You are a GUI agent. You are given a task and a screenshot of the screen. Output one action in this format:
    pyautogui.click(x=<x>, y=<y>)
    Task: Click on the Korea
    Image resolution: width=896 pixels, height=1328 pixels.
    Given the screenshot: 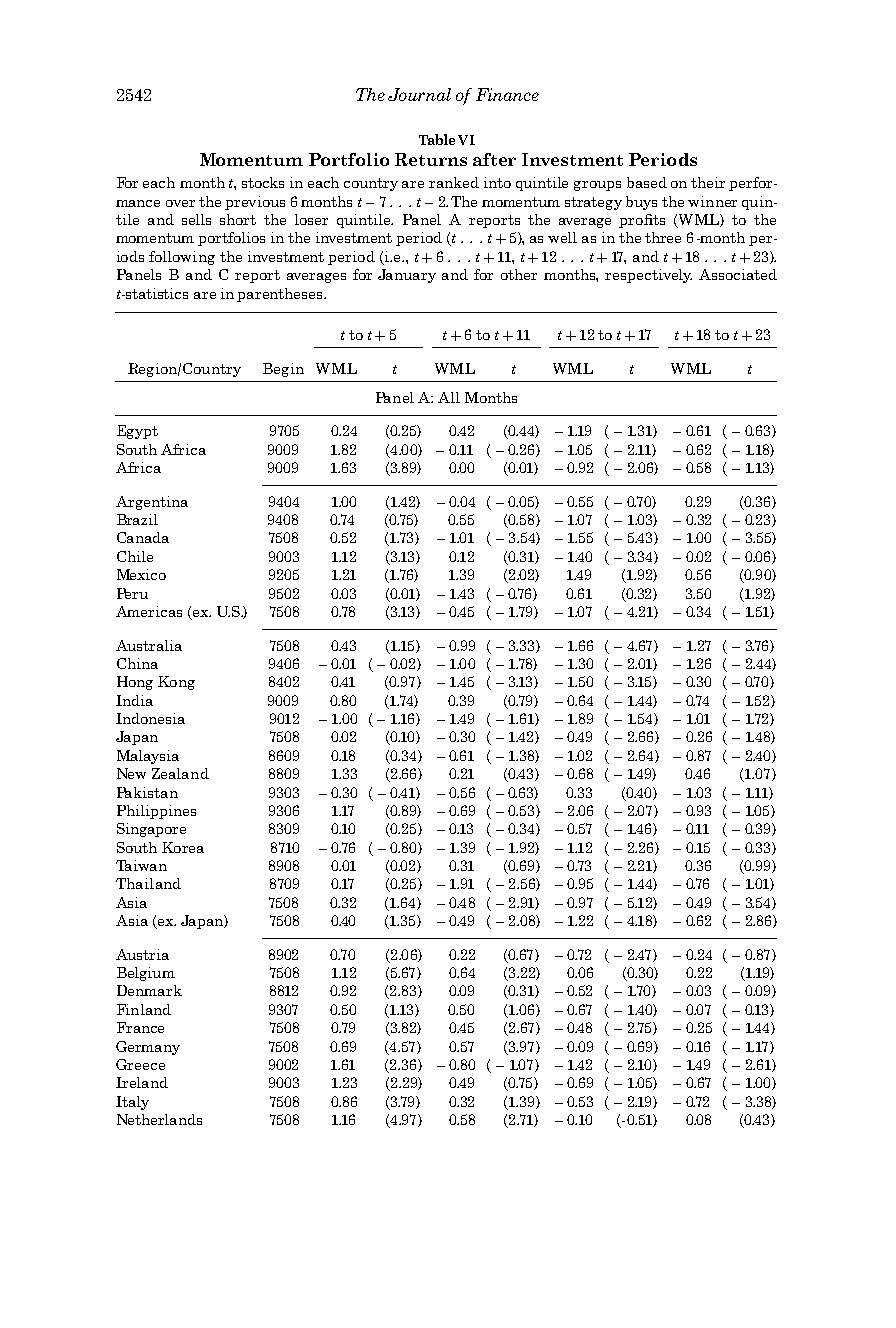 What is the action you would take?
    pyautogui.click(x=183, y=847)
